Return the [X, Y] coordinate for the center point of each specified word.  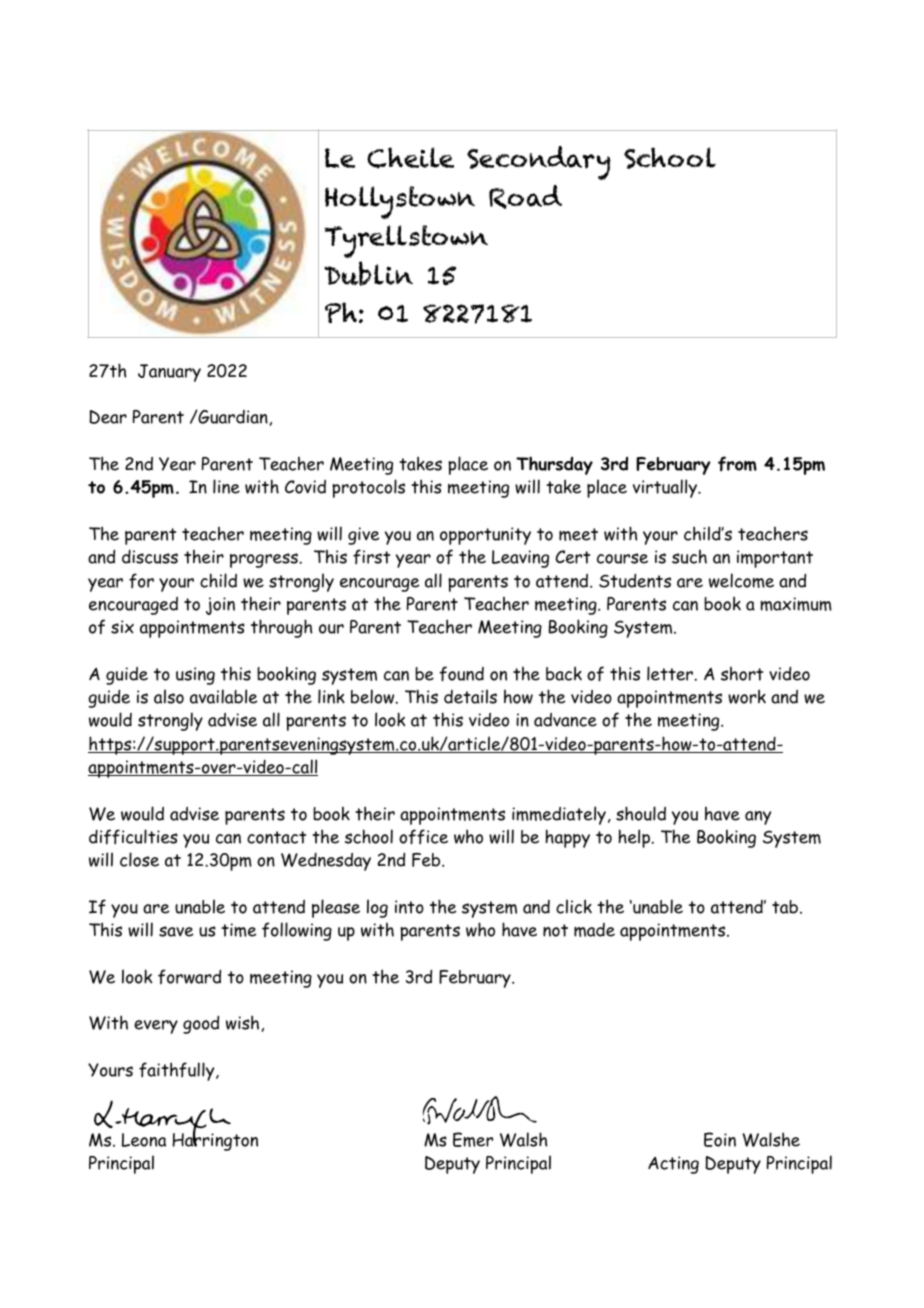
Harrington [215, 1141]
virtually [666, 488]
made [594, 930]
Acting [673, 1165]
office [423, 837]
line [226, 486]
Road [525, 196]
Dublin [368, 273]
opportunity [485, 536]
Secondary [539, 162]
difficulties [133, 837]
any [758, 818]
